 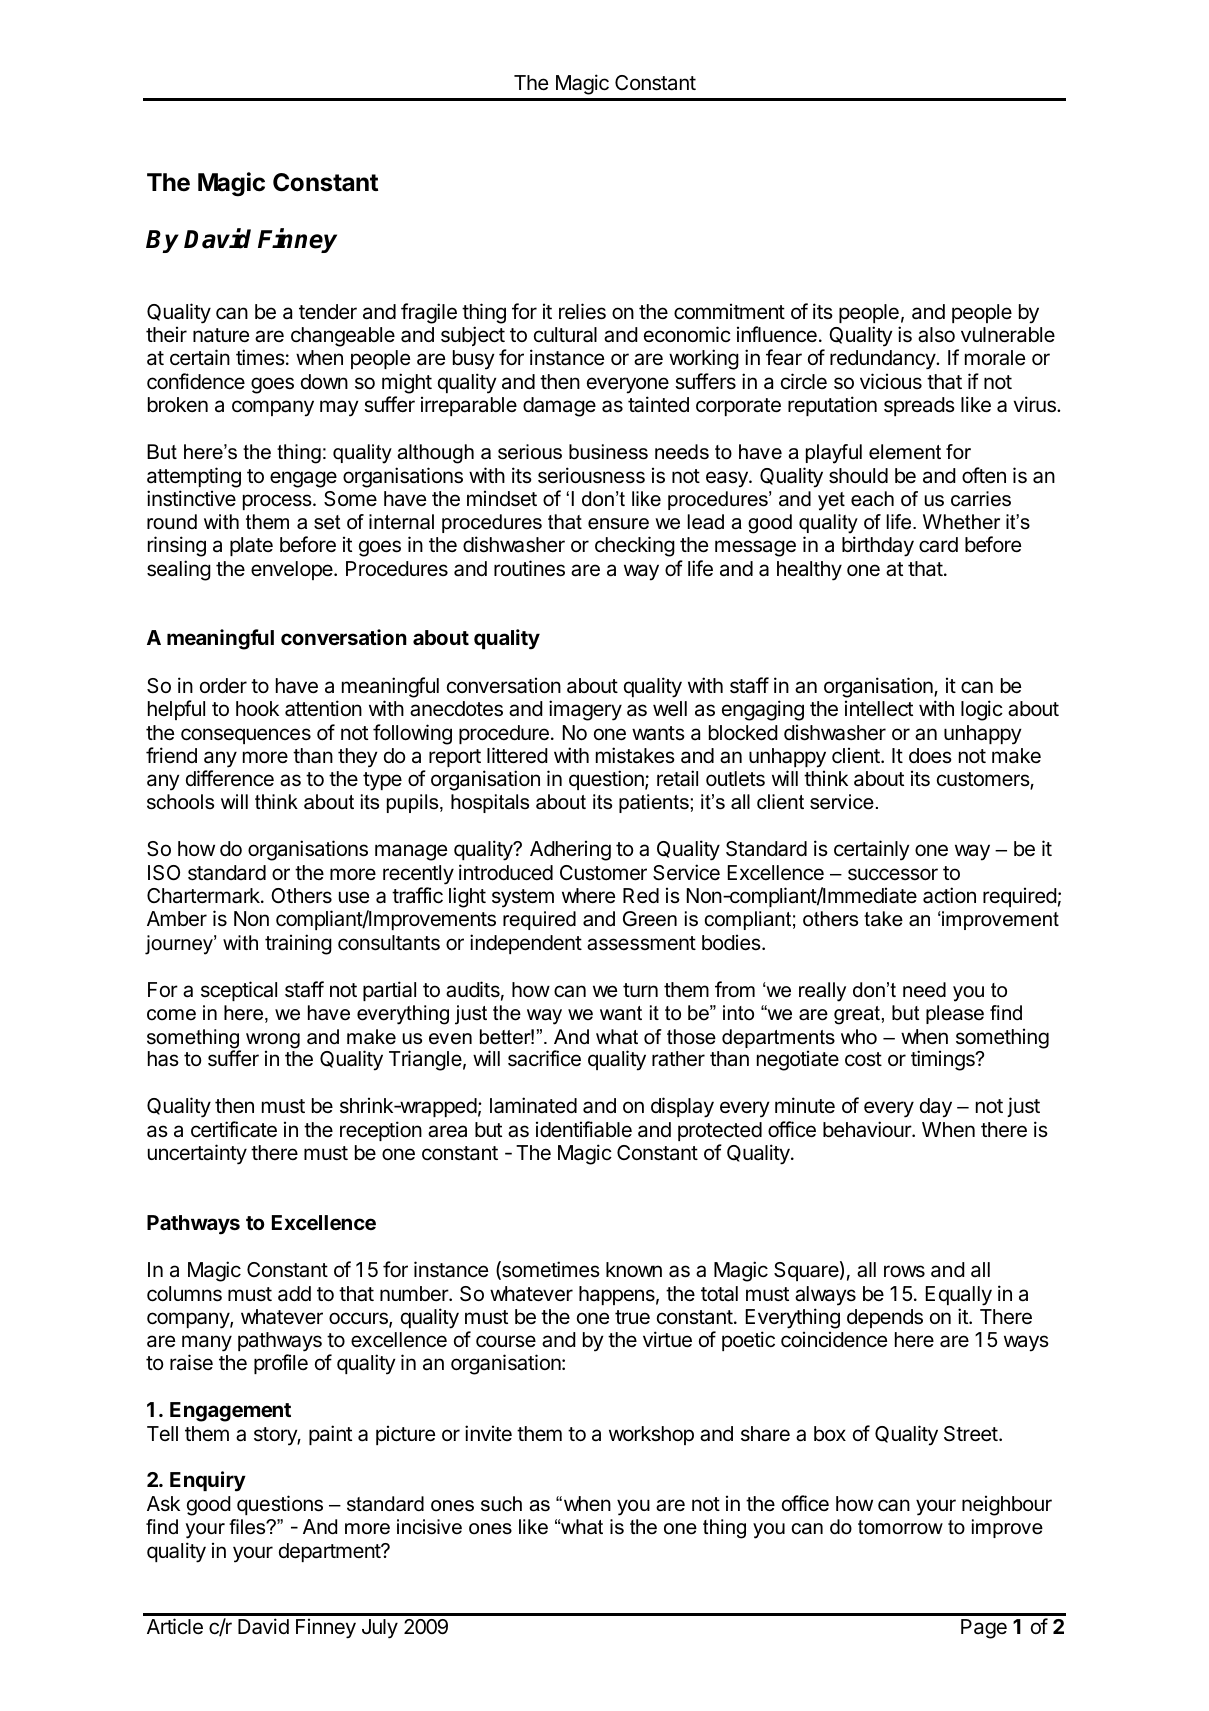 What do you see at coordinates (640, 990) in the screenshot?
I see `turn` at bounding box center [640, 990].
